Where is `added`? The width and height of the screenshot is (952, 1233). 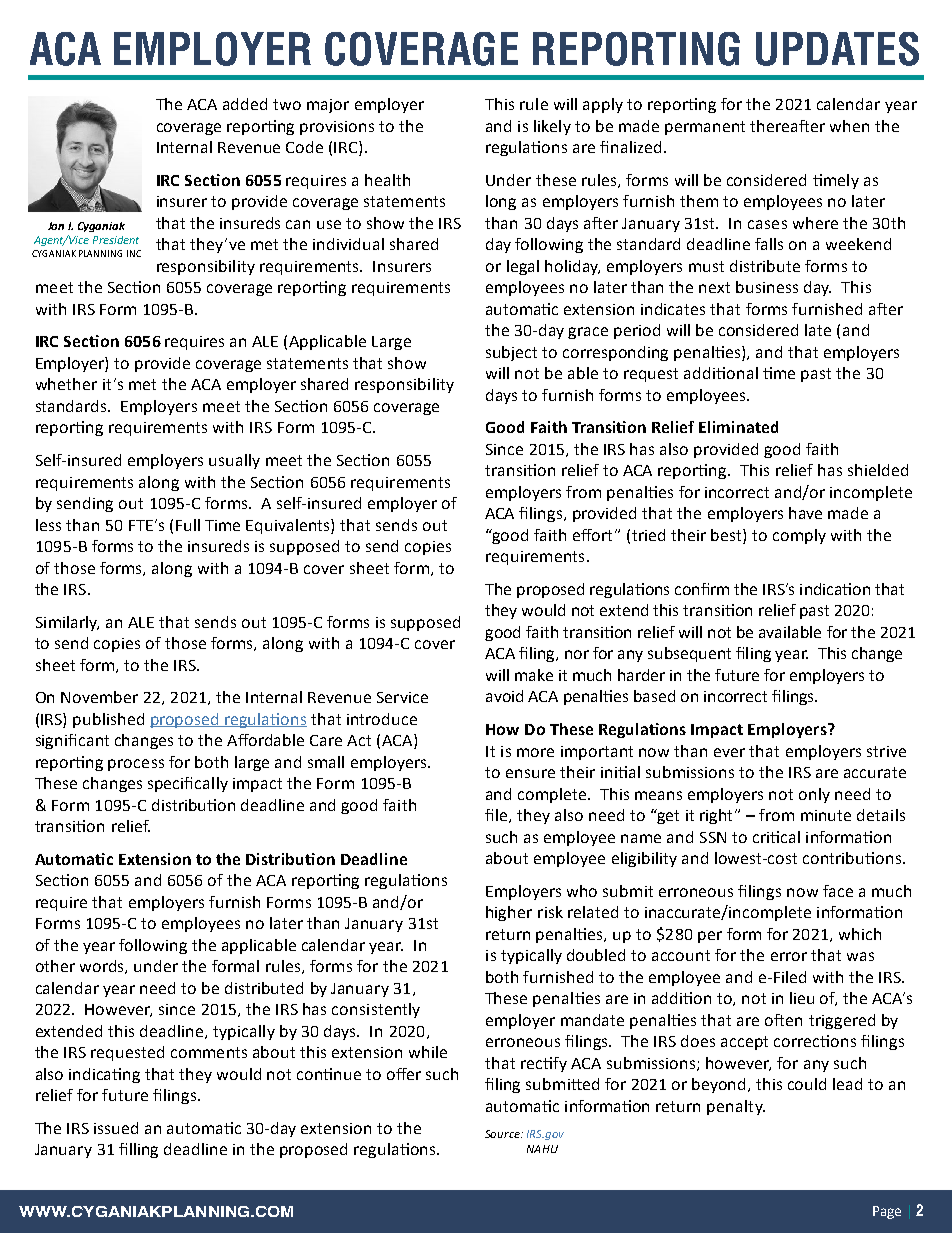
added is located at coordinates (245, 104).
